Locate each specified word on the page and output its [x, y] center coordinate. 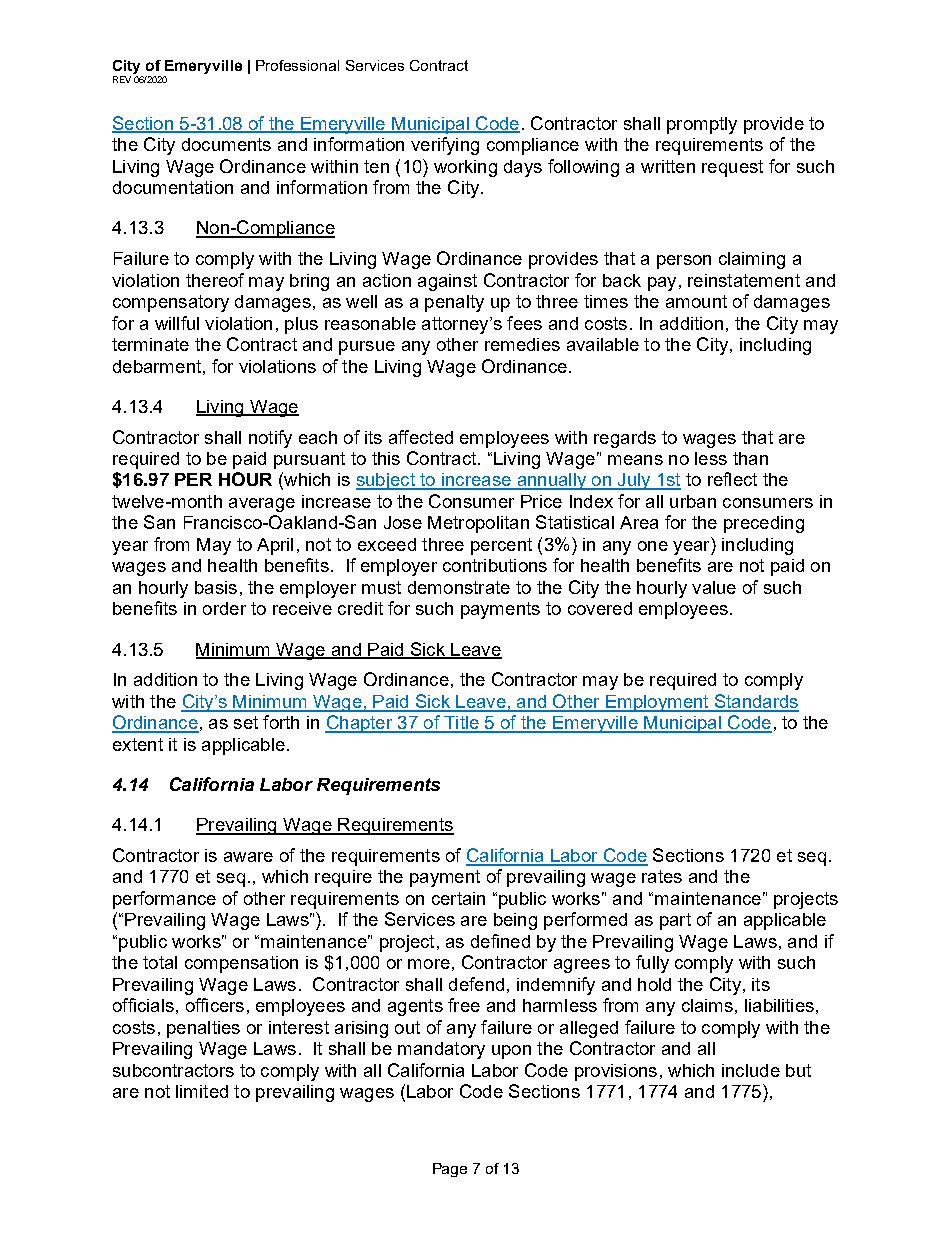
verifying [445, 146]
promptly [702, 125]
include [751, 1070]
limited [202, 1091]
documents [226, 144]
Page [450, 1170]
